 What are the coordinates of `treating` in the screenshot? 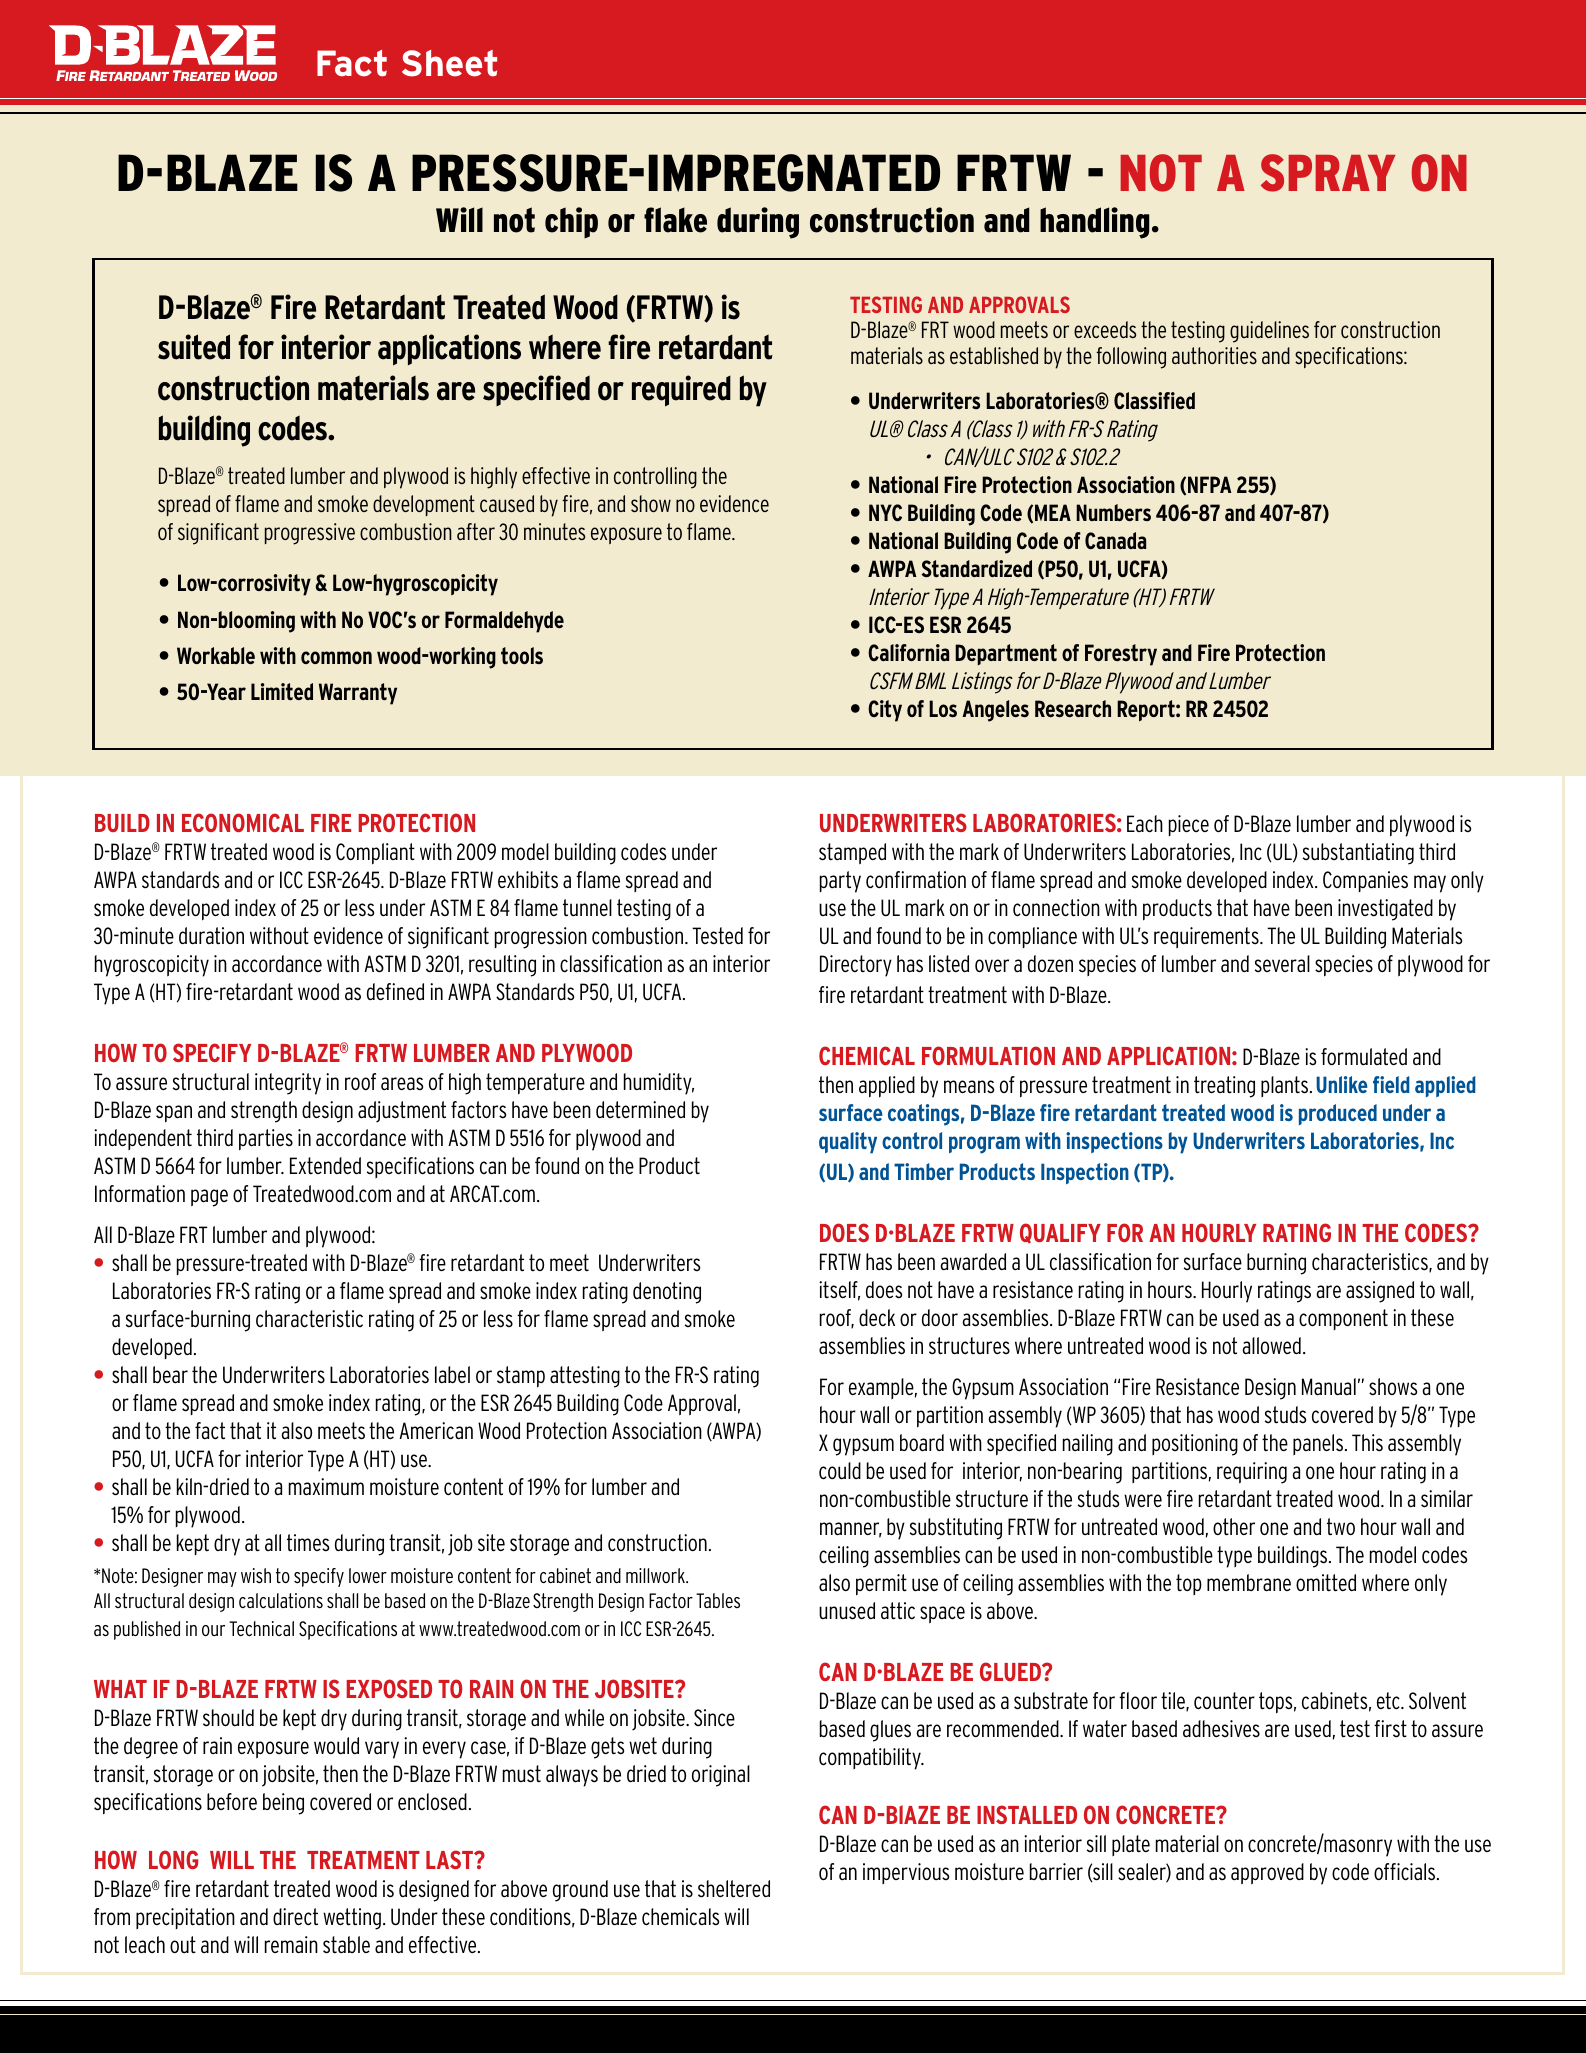 It's located at (1224, 1087).
